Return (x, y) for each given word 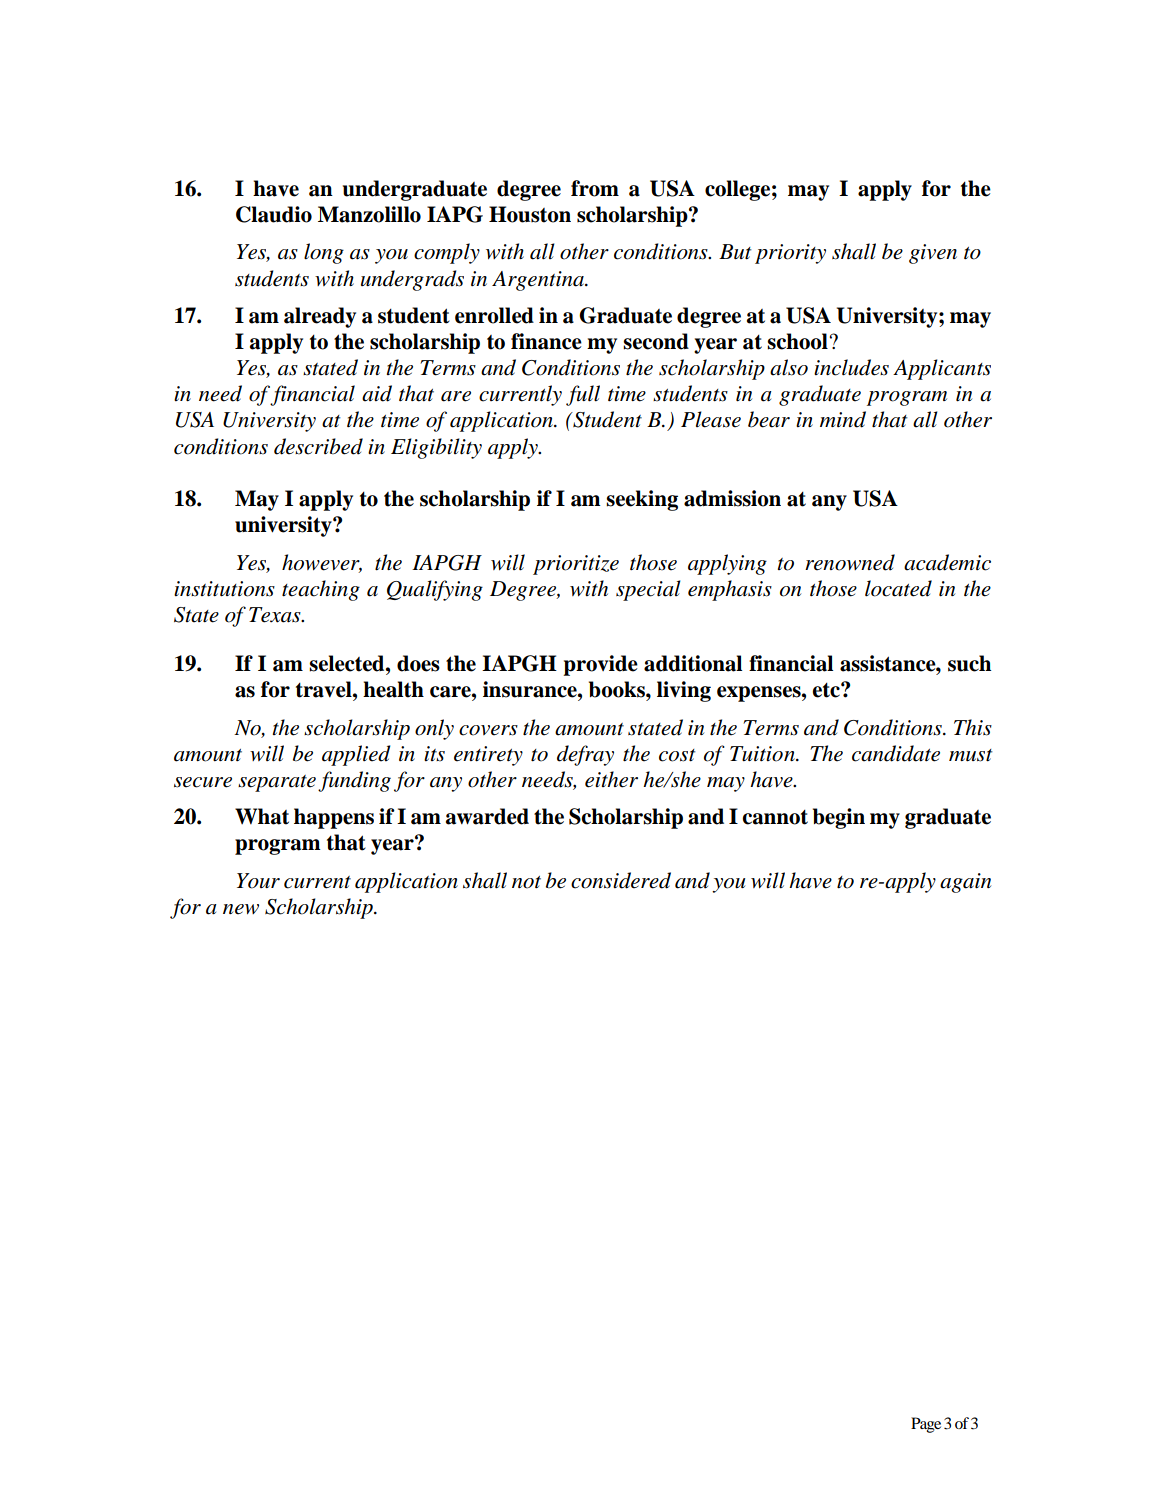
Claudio (274, 214)
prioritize (576, 565)
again (965, 883)
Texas (276, 615)
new (241, 909)
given (933, 254)
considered (621, 880)
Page (926, 1425)
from (595, 188)
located (898, 588)
